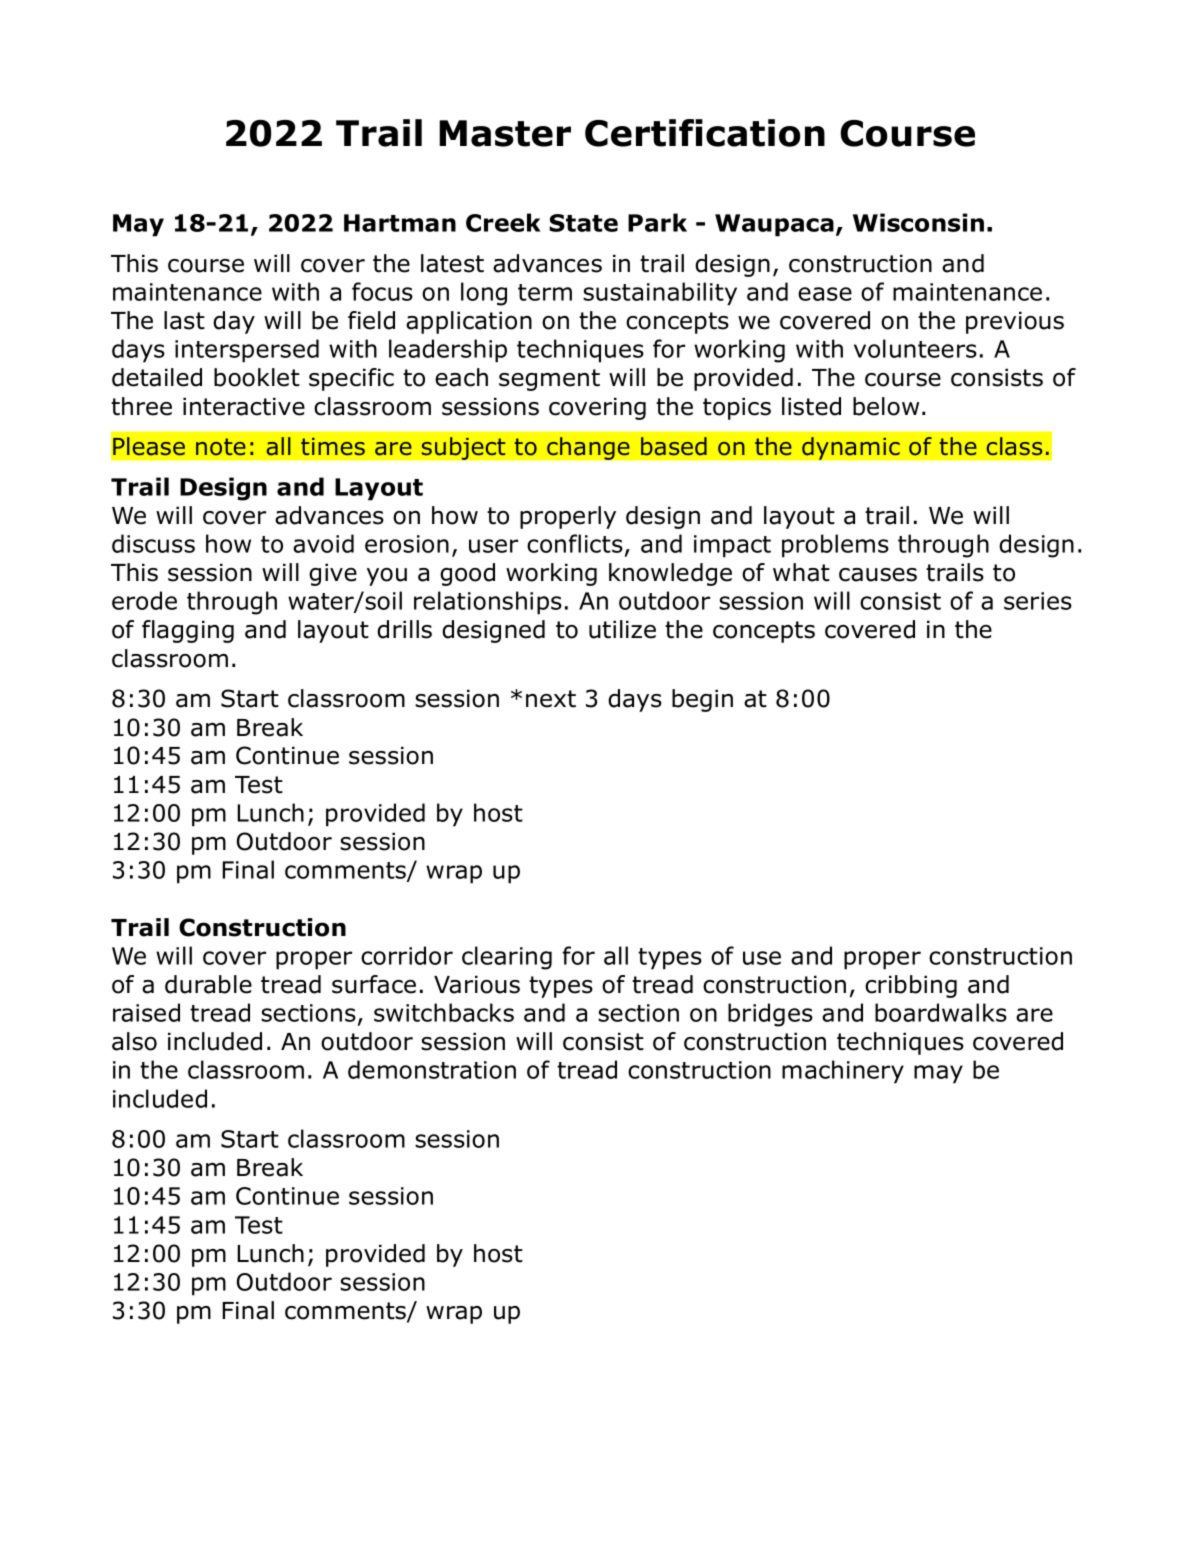  I want to click on flagging, so click(188, 631).
